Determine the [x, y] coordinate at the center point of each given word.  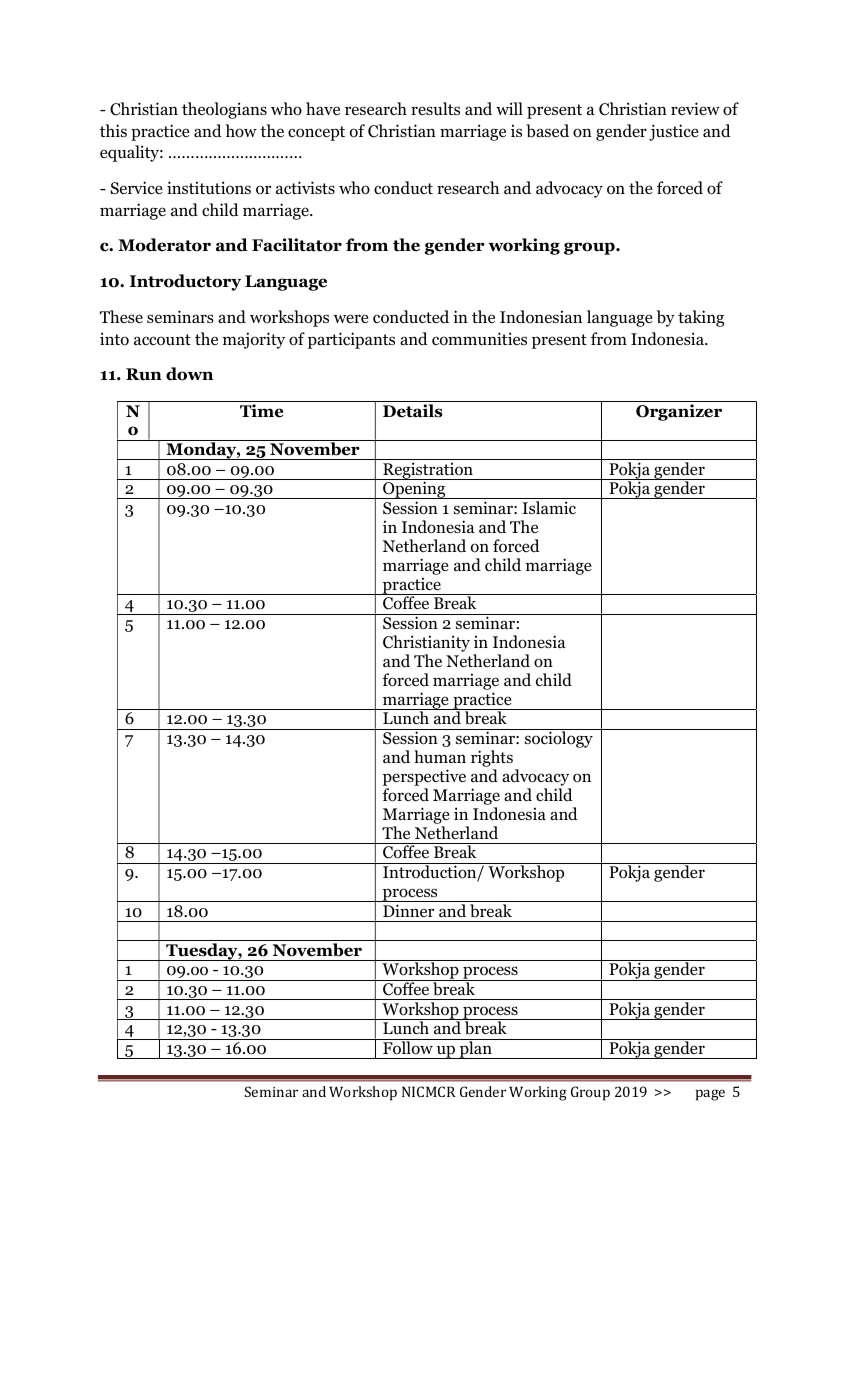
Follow [408, 1047]
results [435, 108]
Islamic [549, 507]
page [710, 1095]
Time [261, 411]
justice [674, 132]
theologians [224, 110]
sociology [559, 738]
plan [476, 1049]
